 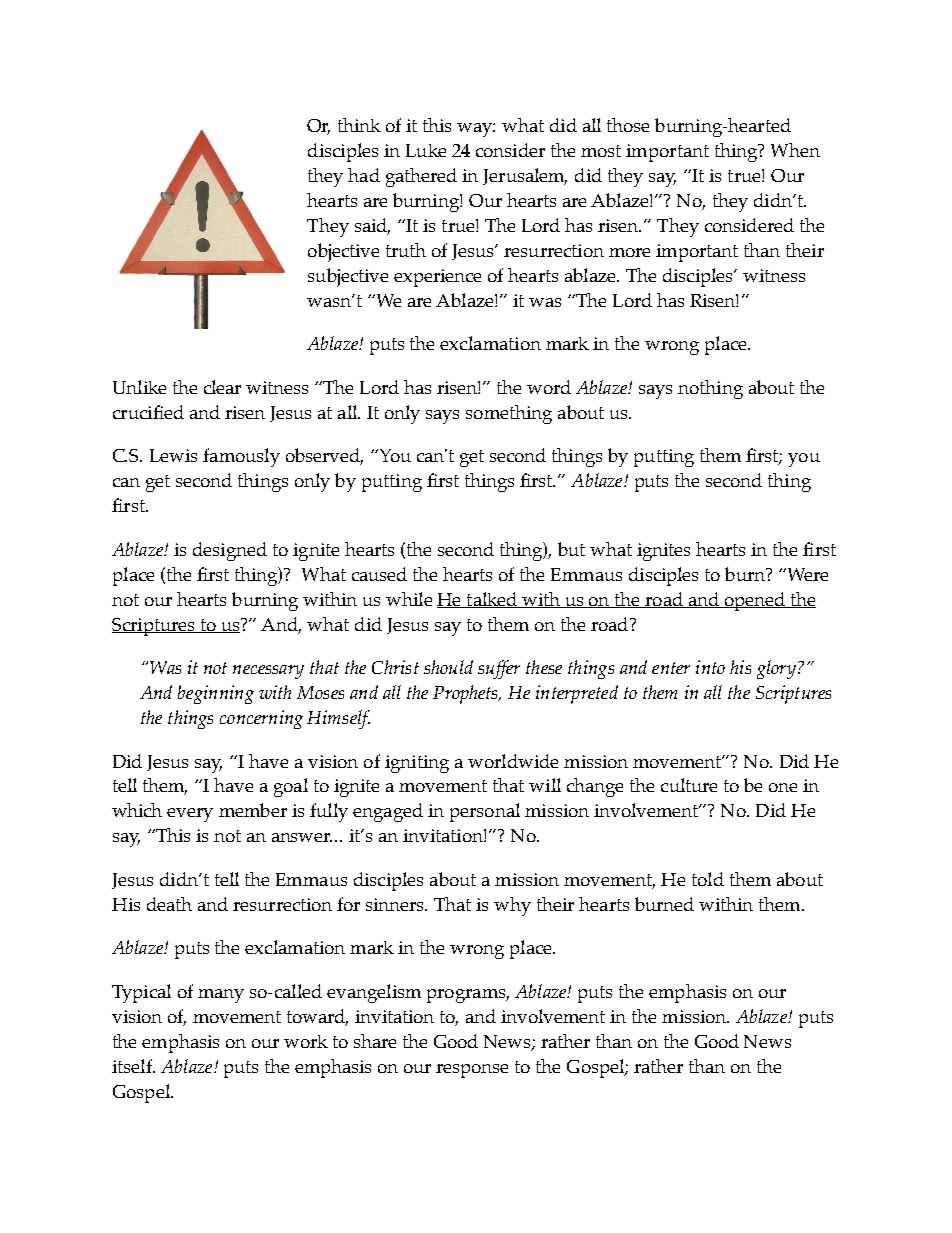 What do you see at coordinates (221, 996) in the image?
I see `many` at bounding box center [221, 996].
